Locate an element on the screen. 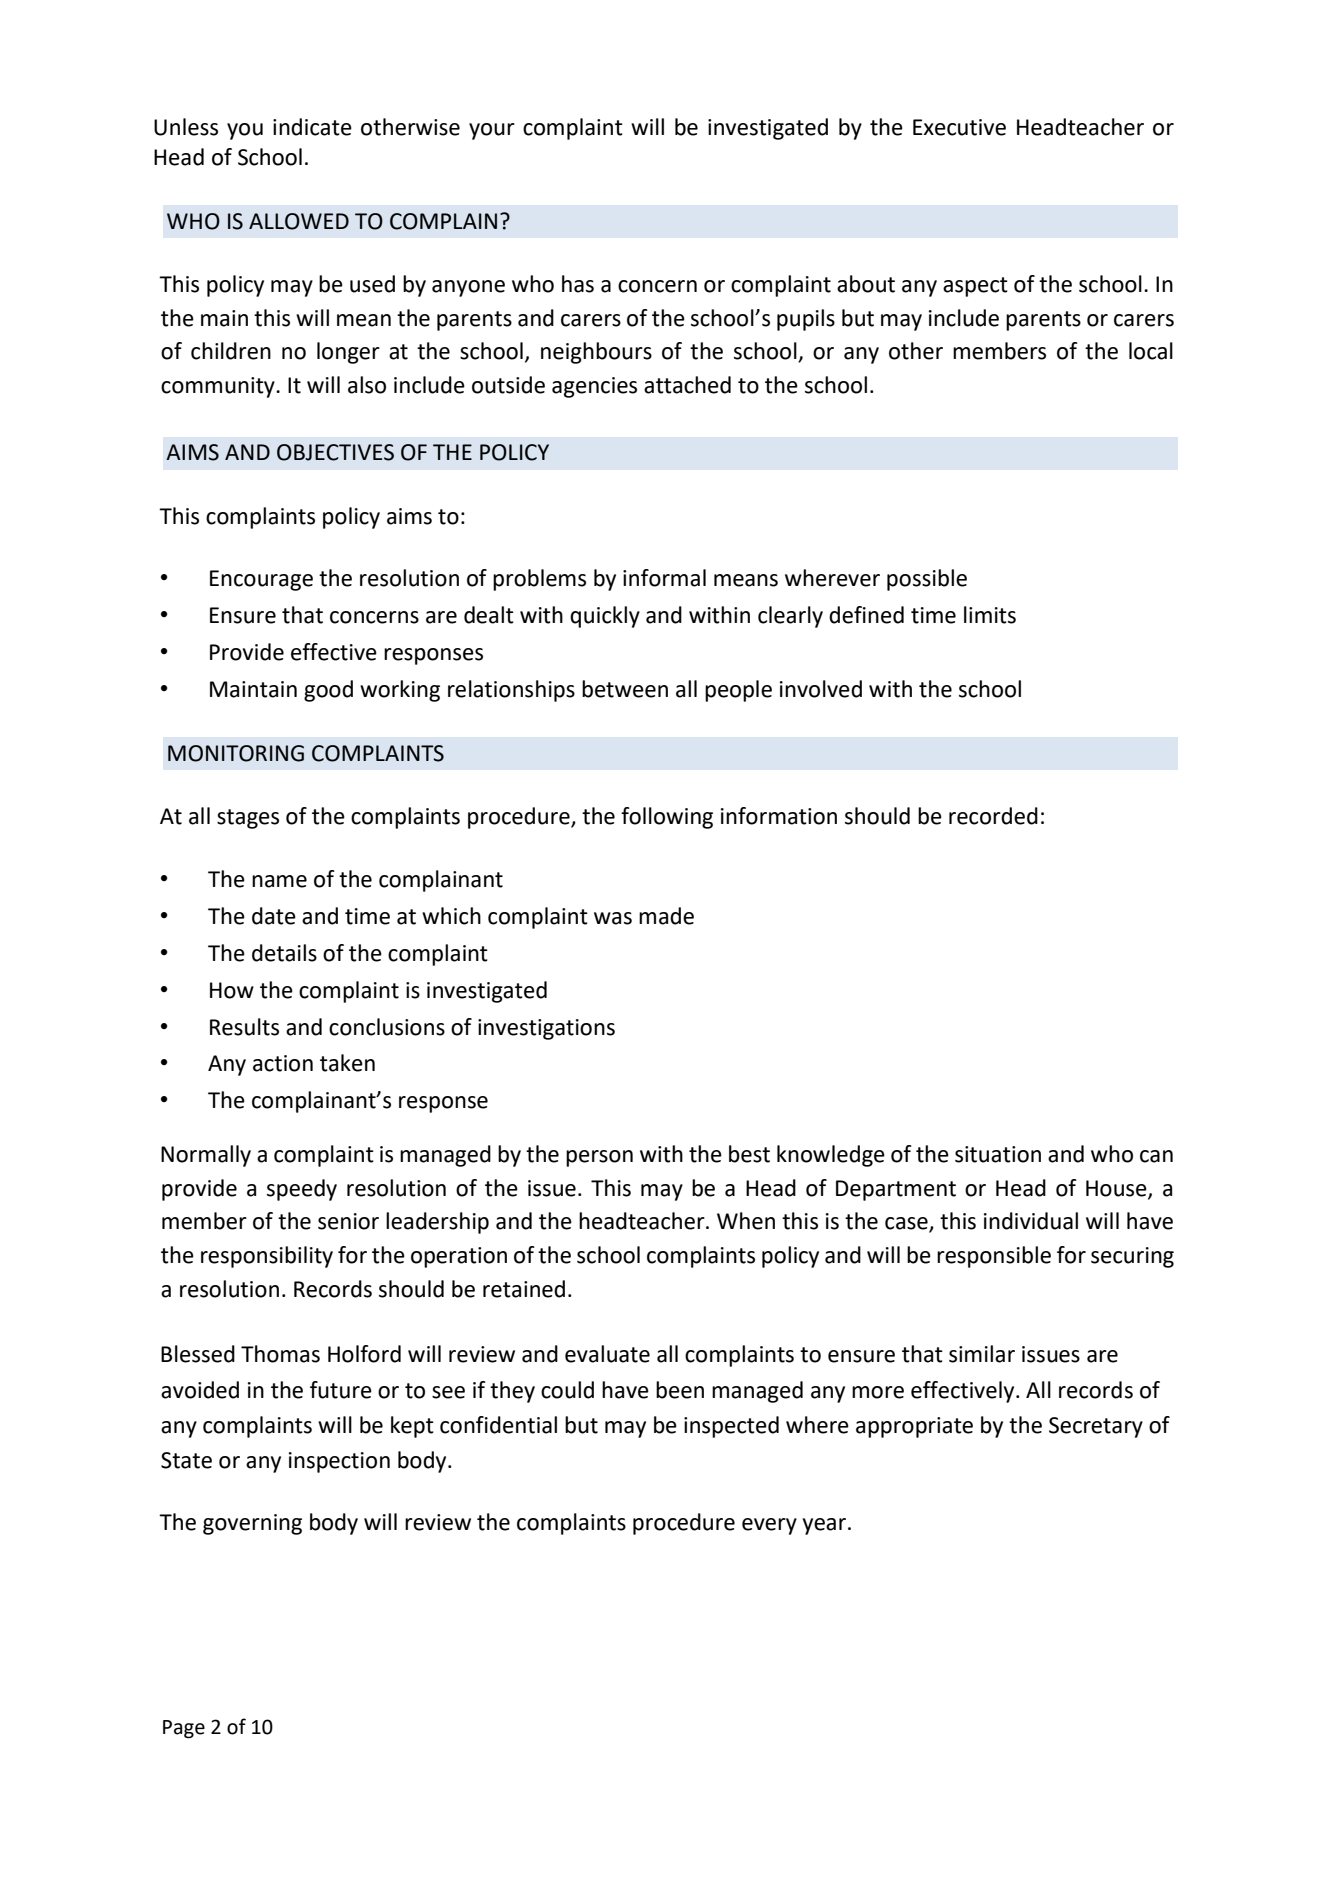 The image size is (1335, 1888). good is located at coordinates (328, 691).
